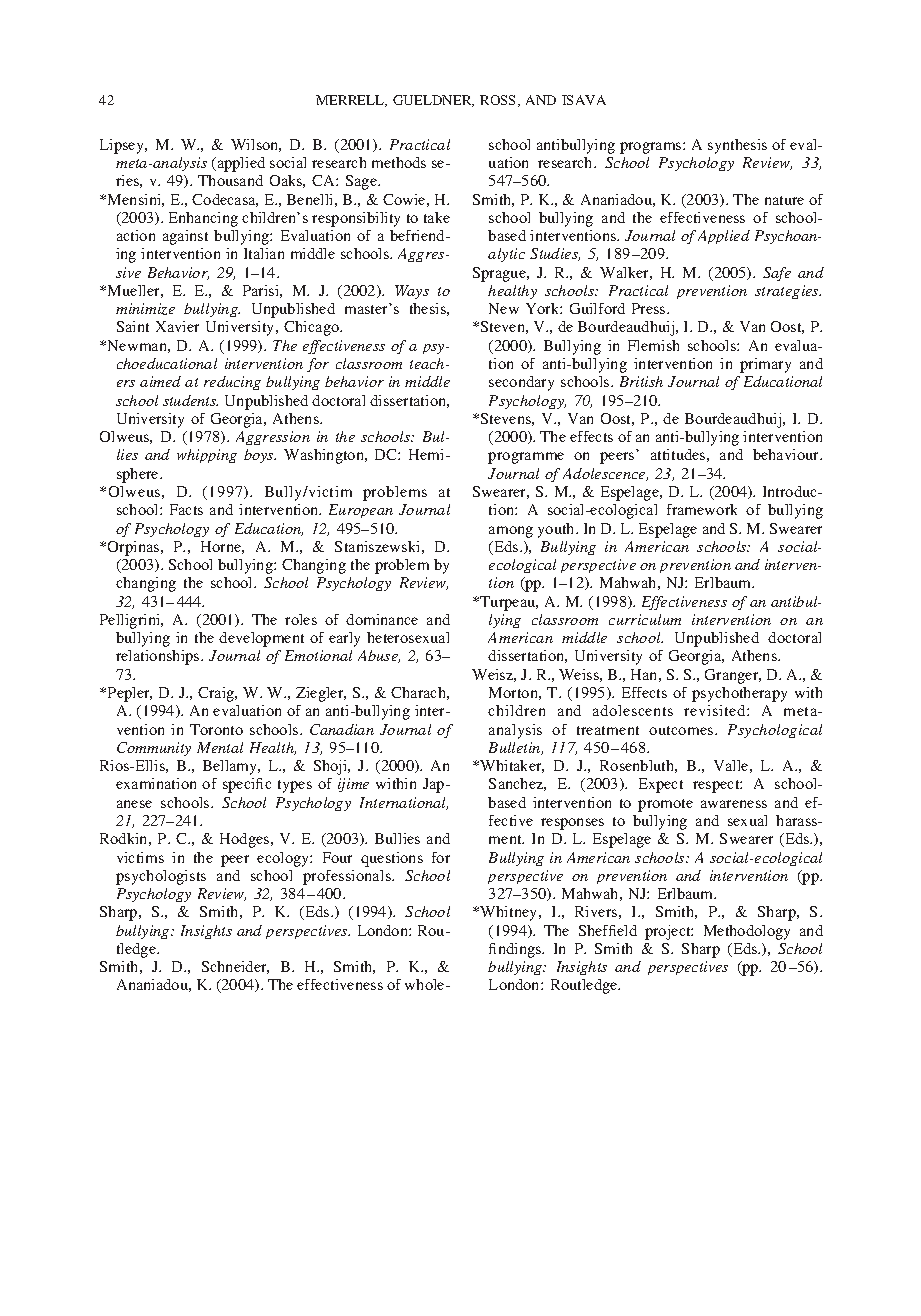 This image has height=1316, width=921. Describe the element at coordinates (747, 932) in the image. I see `Methodology` at that location.
